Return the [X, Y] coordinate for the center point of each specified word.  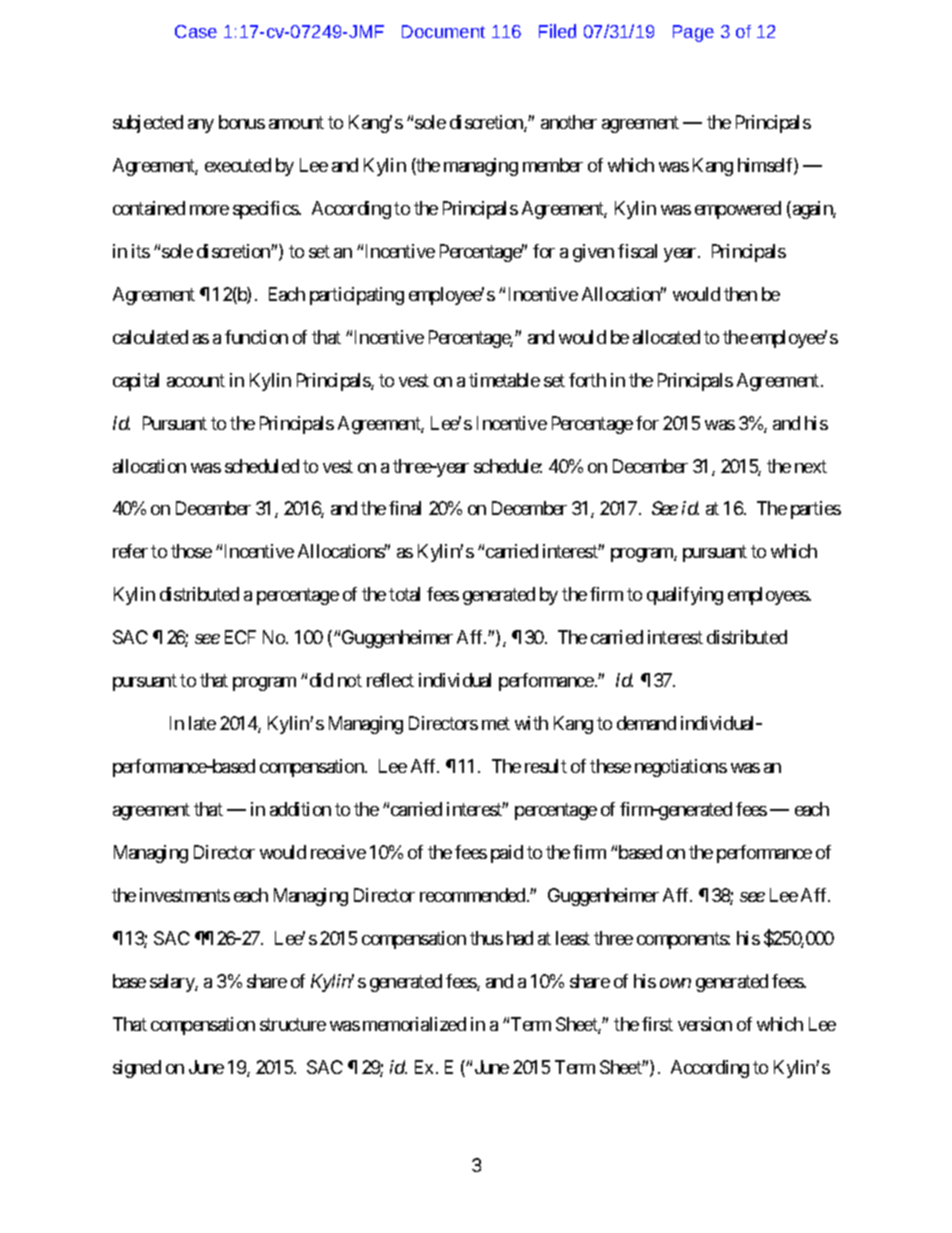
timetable [504, 380]
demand [646, 723]
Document [443, 31]
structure [293, 1024]
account [196, 380]
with [531, 723]
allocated [666, 337]
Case [196, 31]
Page [693, 33]
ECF [240, 637]
